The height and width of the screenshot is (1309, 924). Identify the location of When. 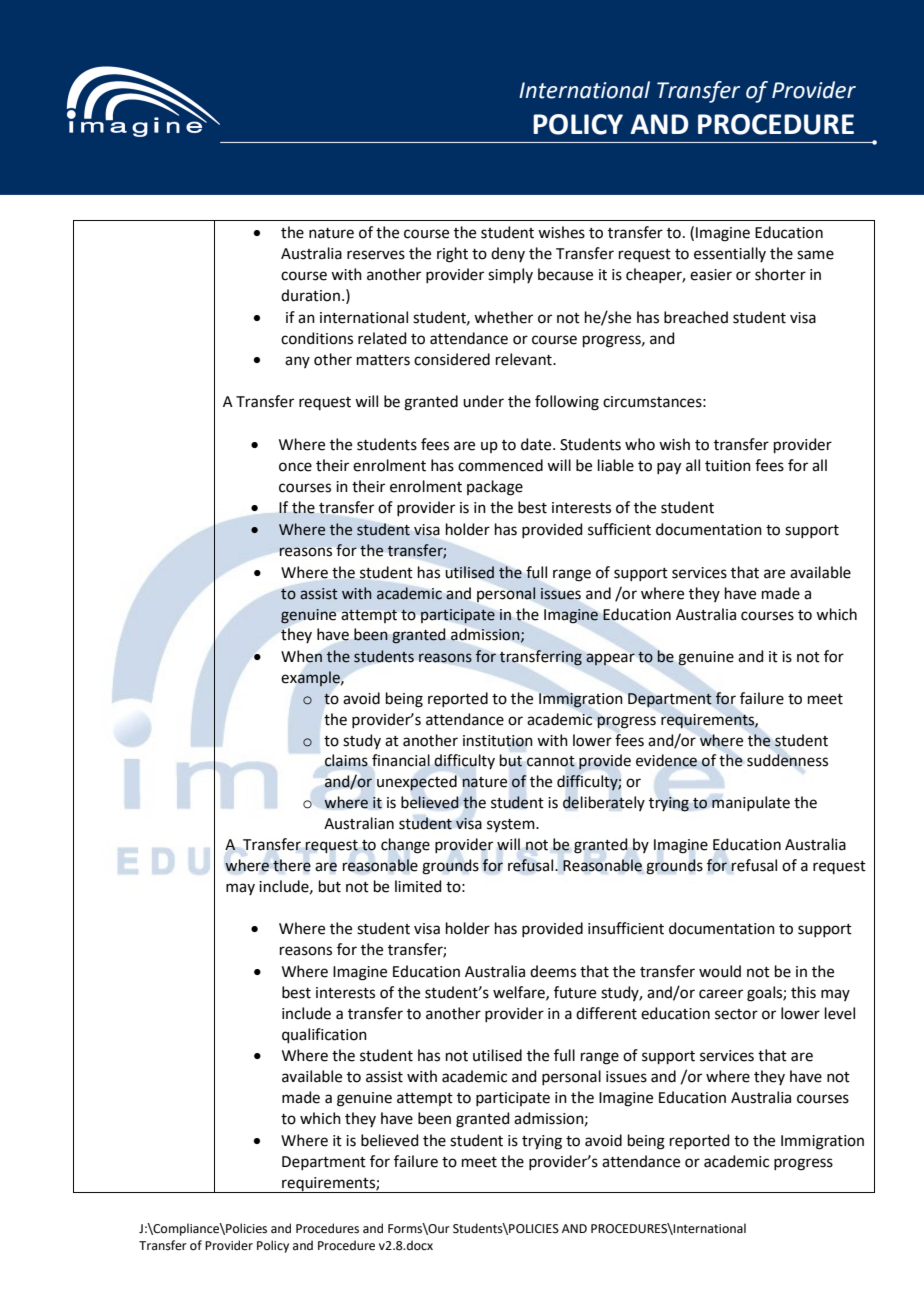
(301, 656).
